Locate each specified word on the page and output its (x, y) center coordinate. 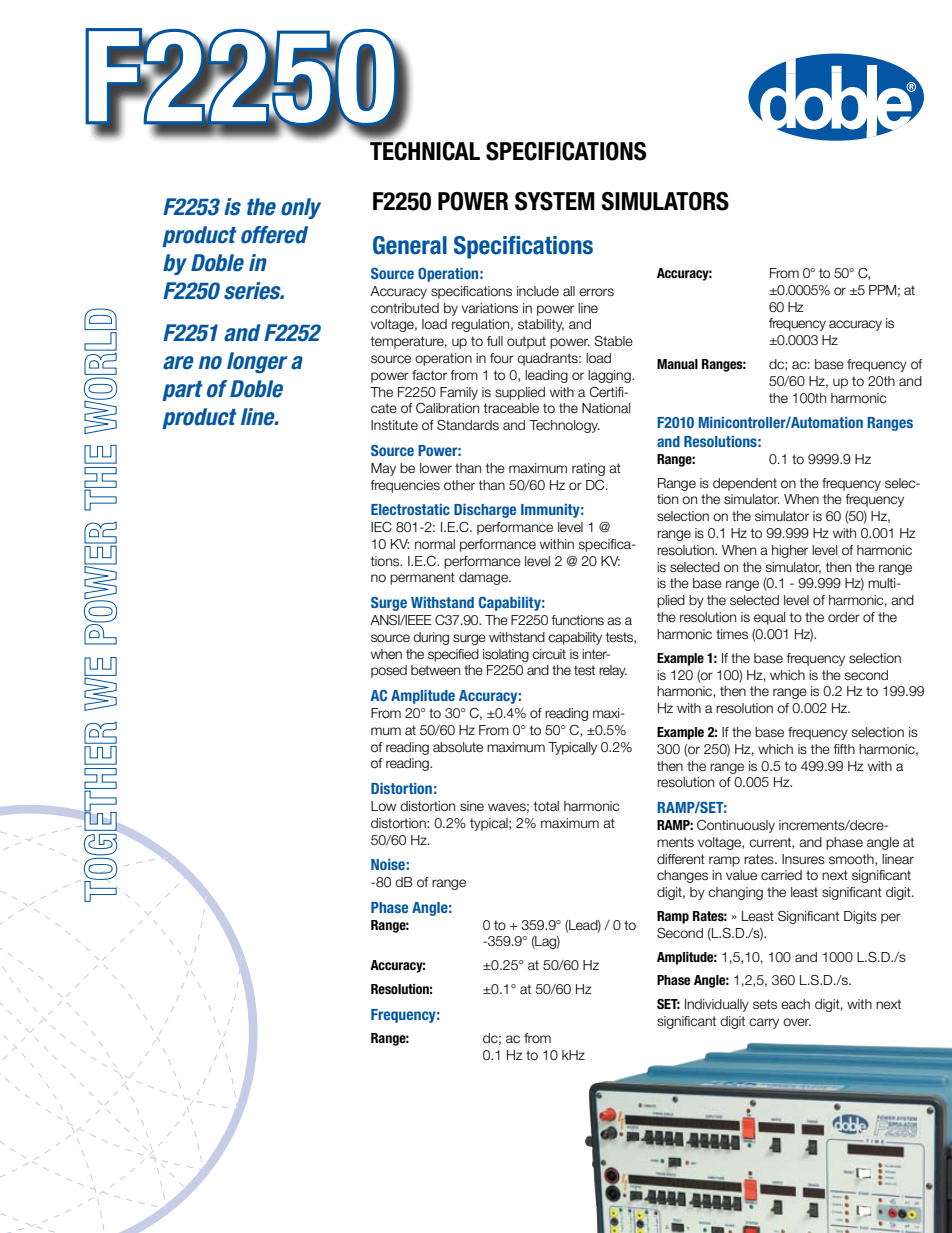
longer (257, 363)
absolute (458, 747)
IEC (381, 527)
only (301, 208)
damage (484, 578)
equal (769, 618)
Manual (677, 364)
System (555, 201)
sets (765, 1004)
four (502, 358)
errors (596, 292)
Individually (717, 1005)
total (546, 806)
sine (472, 806)
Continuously (736, 826)
